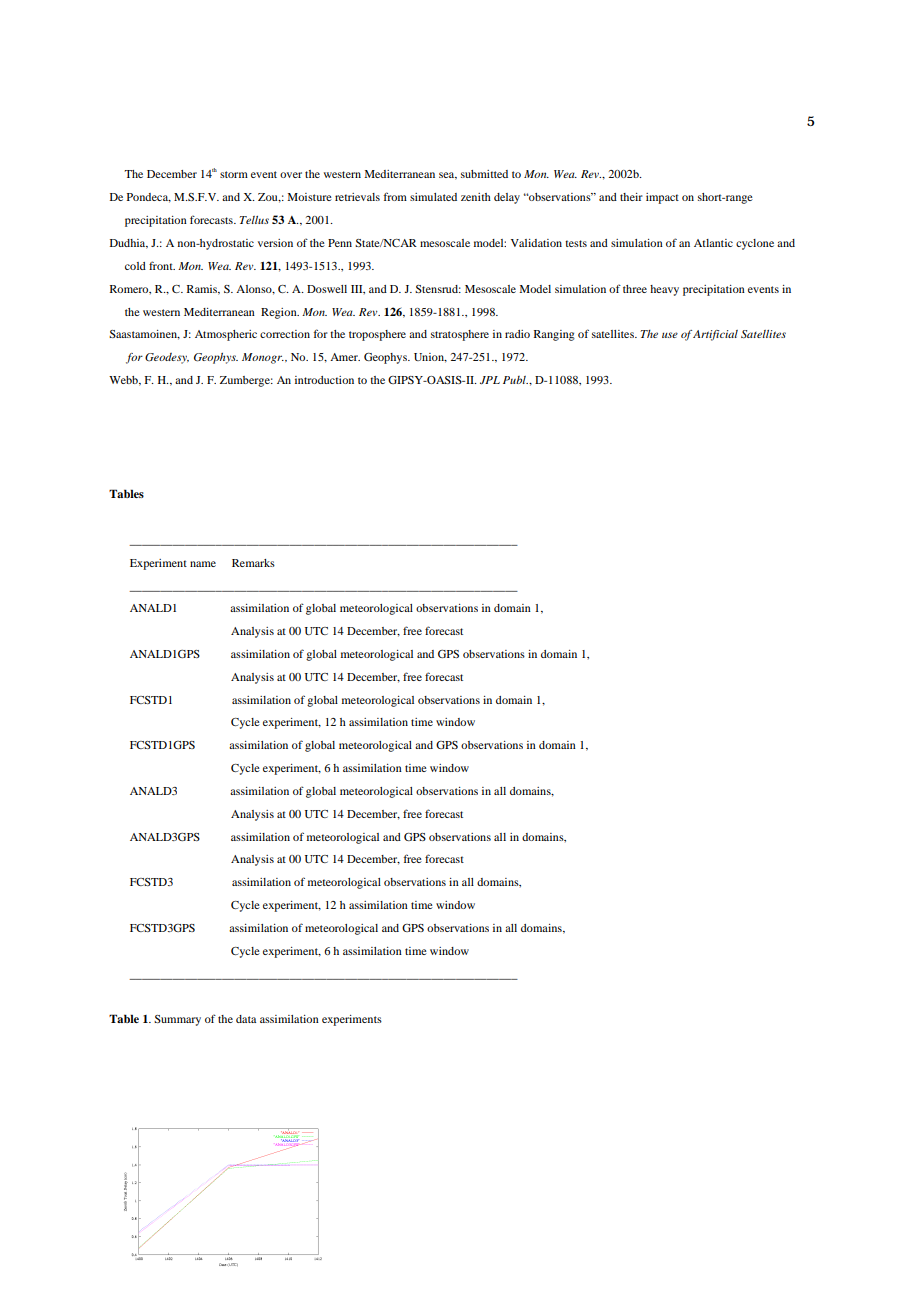 The image size is (924, 1308). I want to click on their, so click(631, 197).
